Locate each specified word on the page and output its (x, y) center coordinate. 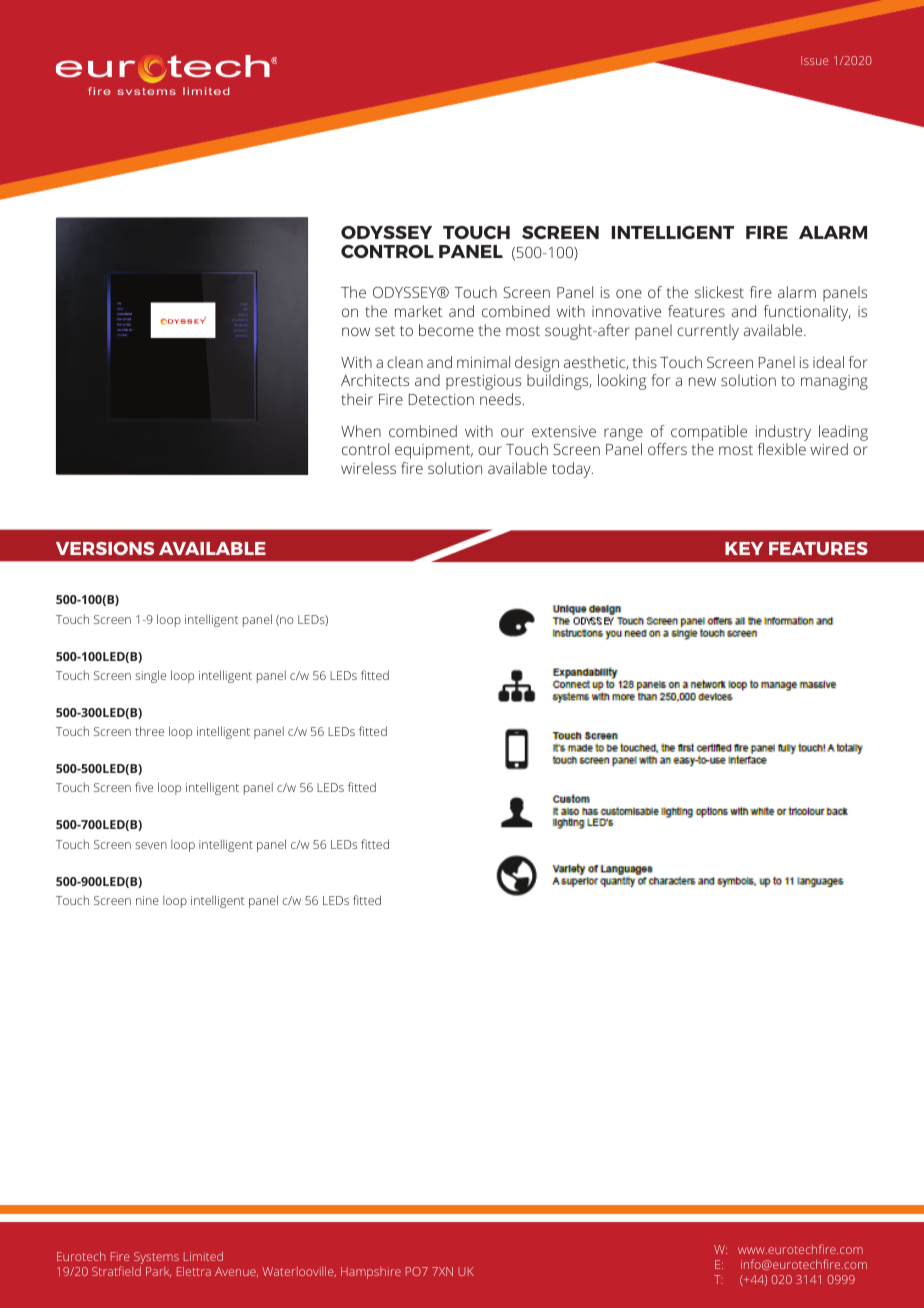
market (418, 311)
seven (151, 845)
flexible (782, 449)
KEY (744, 548)
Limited (203, 1256)
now (356, 331)
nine (147, 900)
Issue (814, 60)
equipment (434, 451)
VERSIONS (105, 548)
